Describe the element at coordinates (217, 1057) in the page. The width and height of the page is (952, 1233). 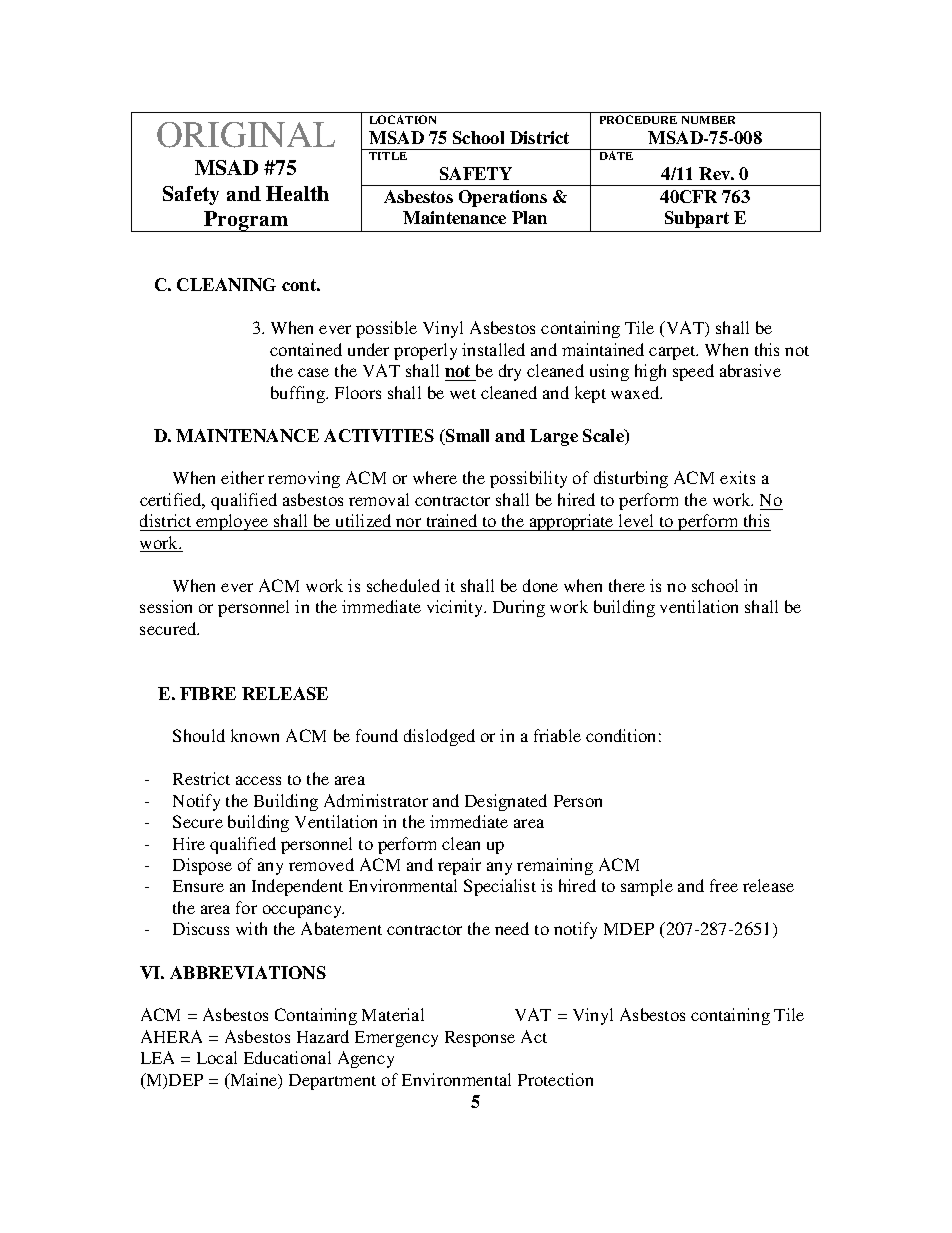
I see `Local` at that location.
